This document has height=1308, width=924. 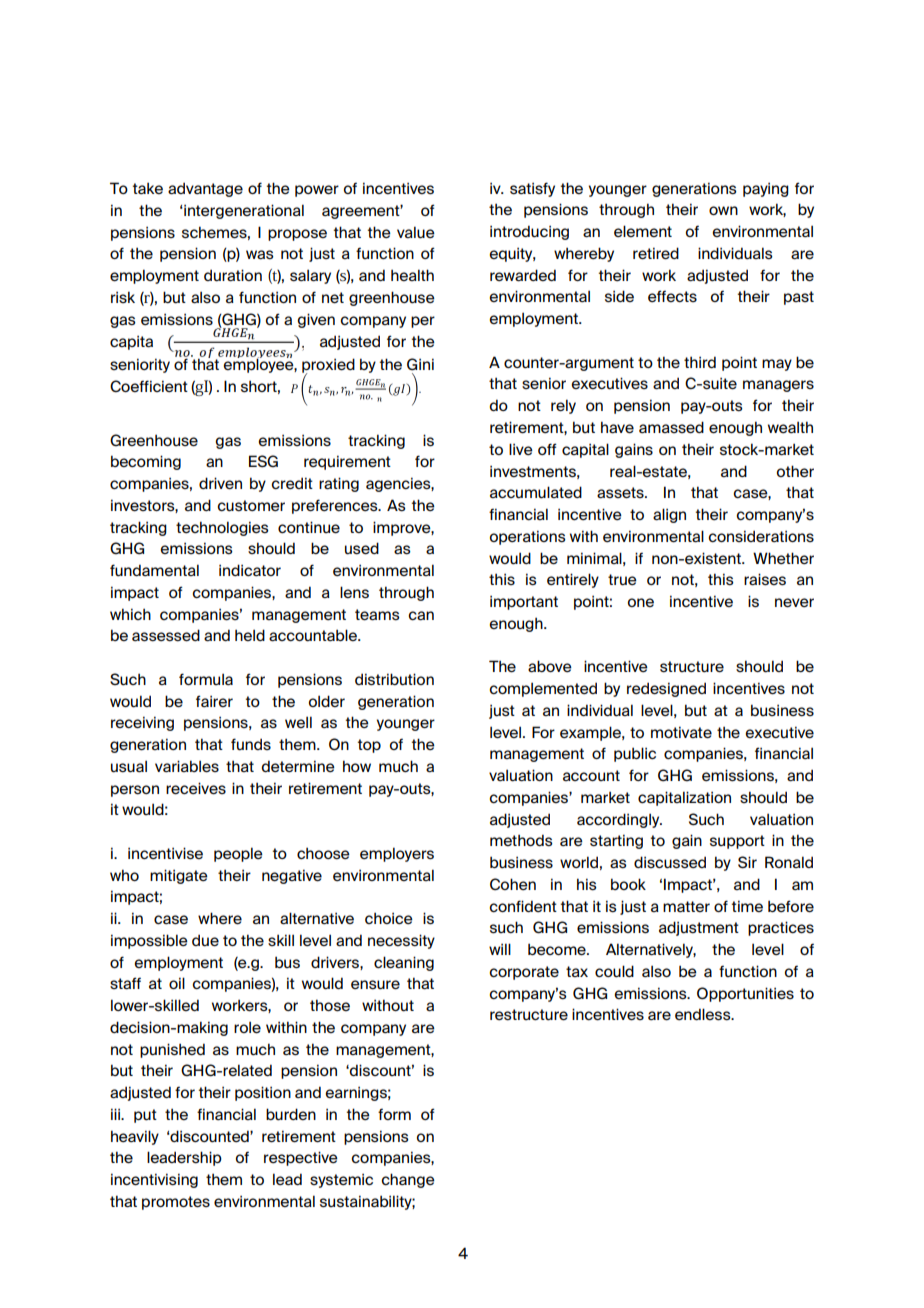 What do you see at coordinates (416, 232) in the document?
I see `value` at bounding box center [416, 232].
